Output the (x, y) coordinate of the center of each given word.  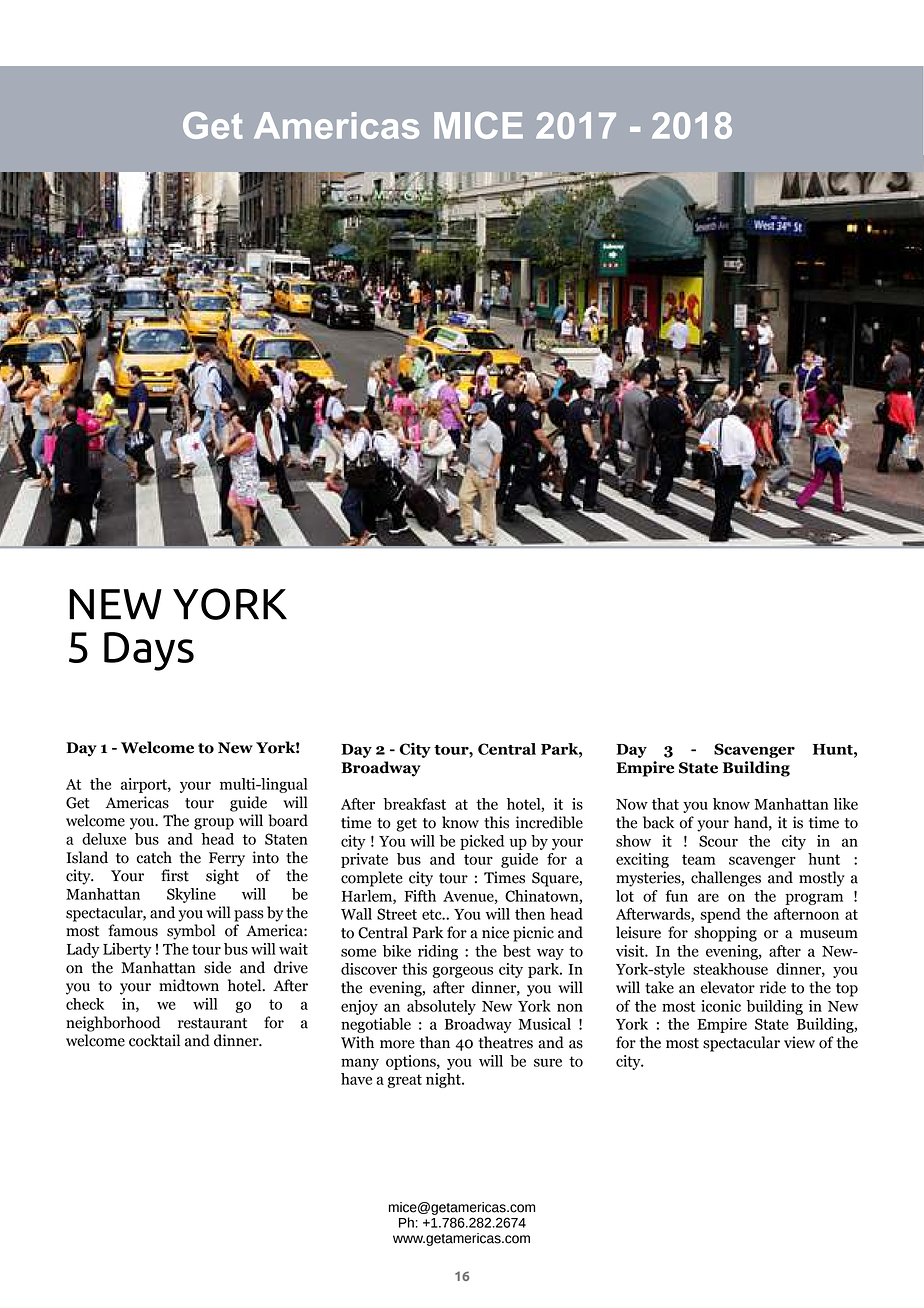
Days (149, 651)
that (665, 804)
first (175, 875)
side (217, 967)
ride (773, 987)
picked (482, 842)
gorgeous (463, 972)
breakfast (414, 804)
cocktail (154, 1040)
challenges (726, 879)
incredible (549, 822)
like (846, 804)
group (214, 824)
